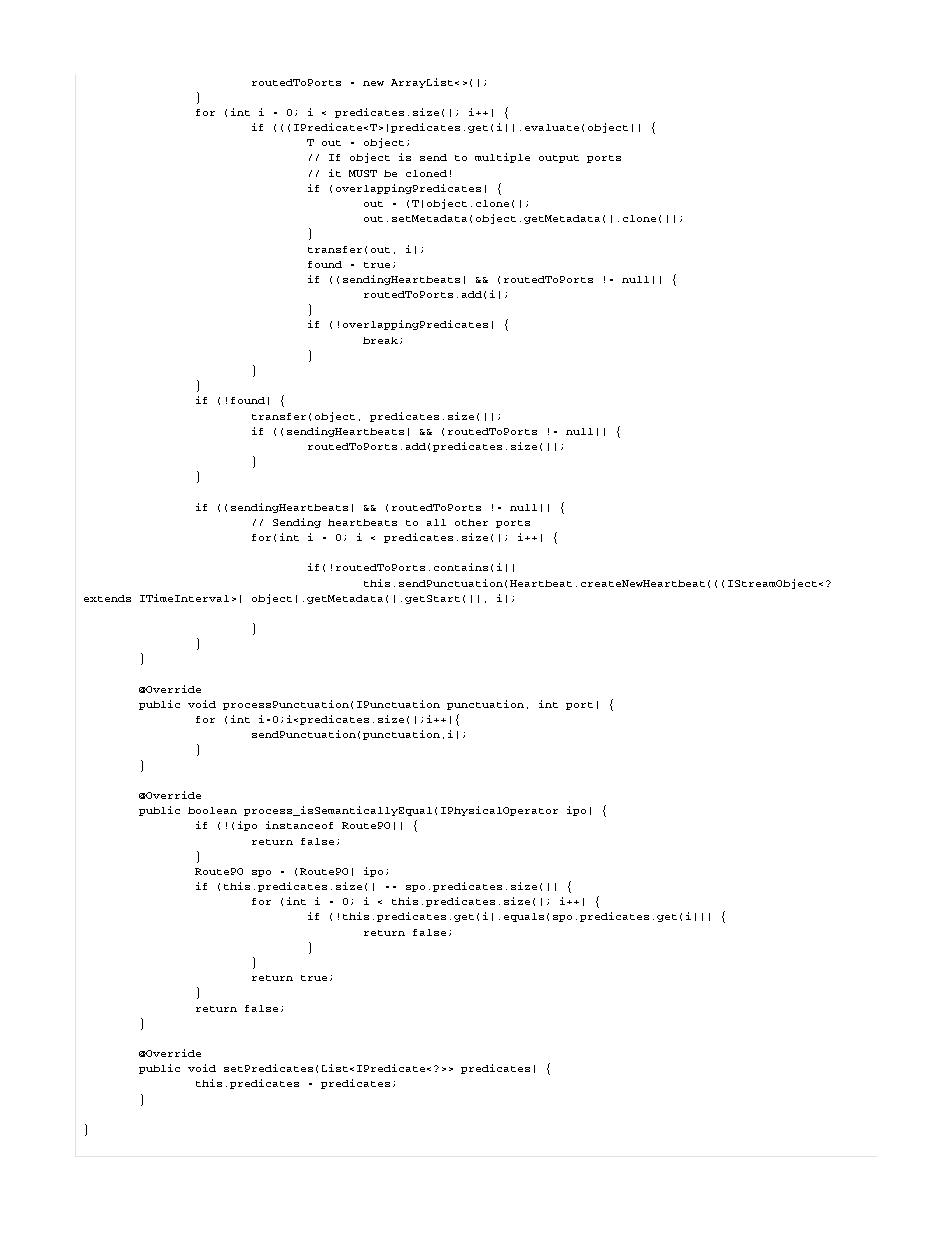 The height and width of the screenshot is (1233, 952). I want to click on output, so click(559, 159).
